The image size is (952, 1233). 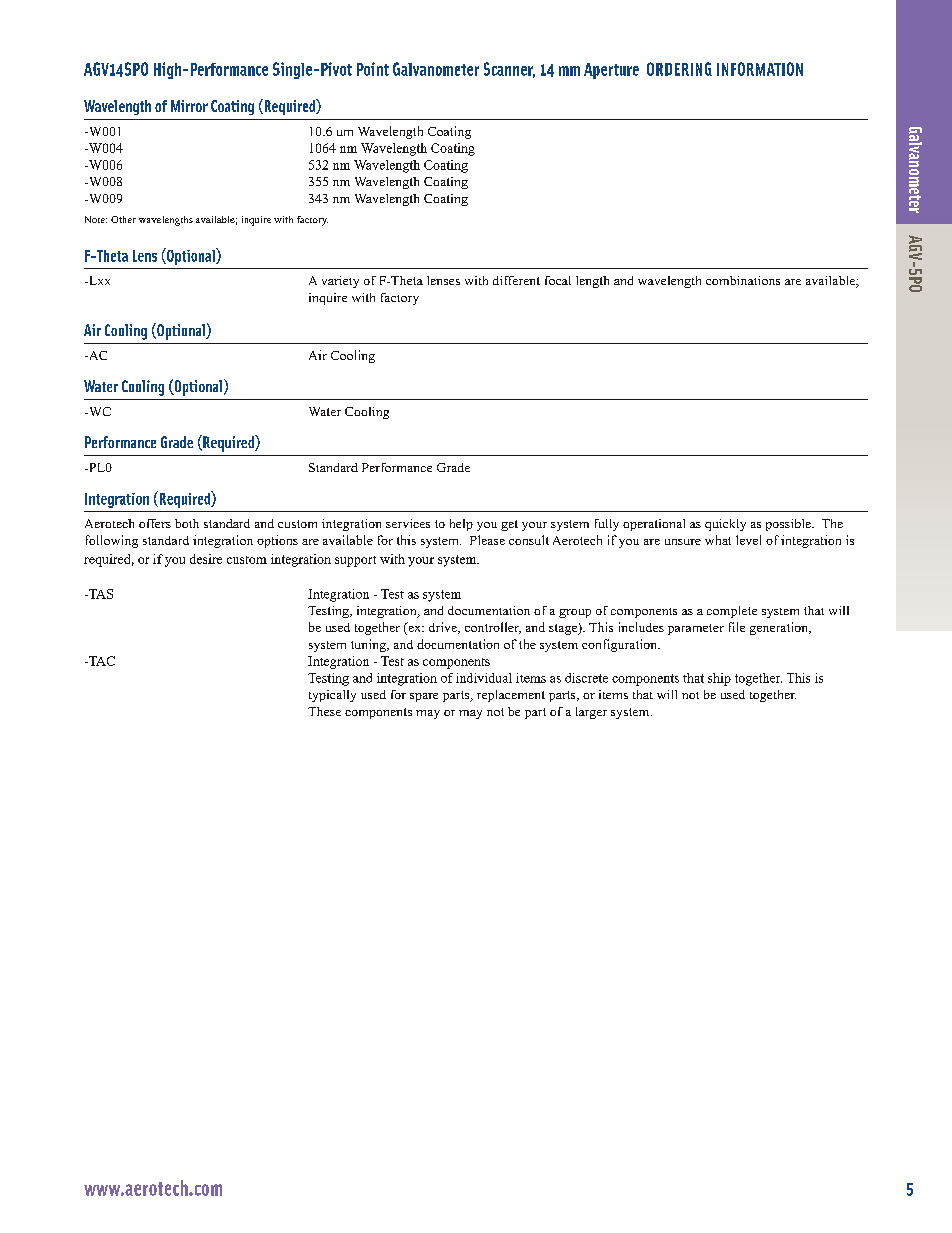 What do you see at coordinates (558, 280) in the document?
I see `focal` at bounding box center [558, 280].
